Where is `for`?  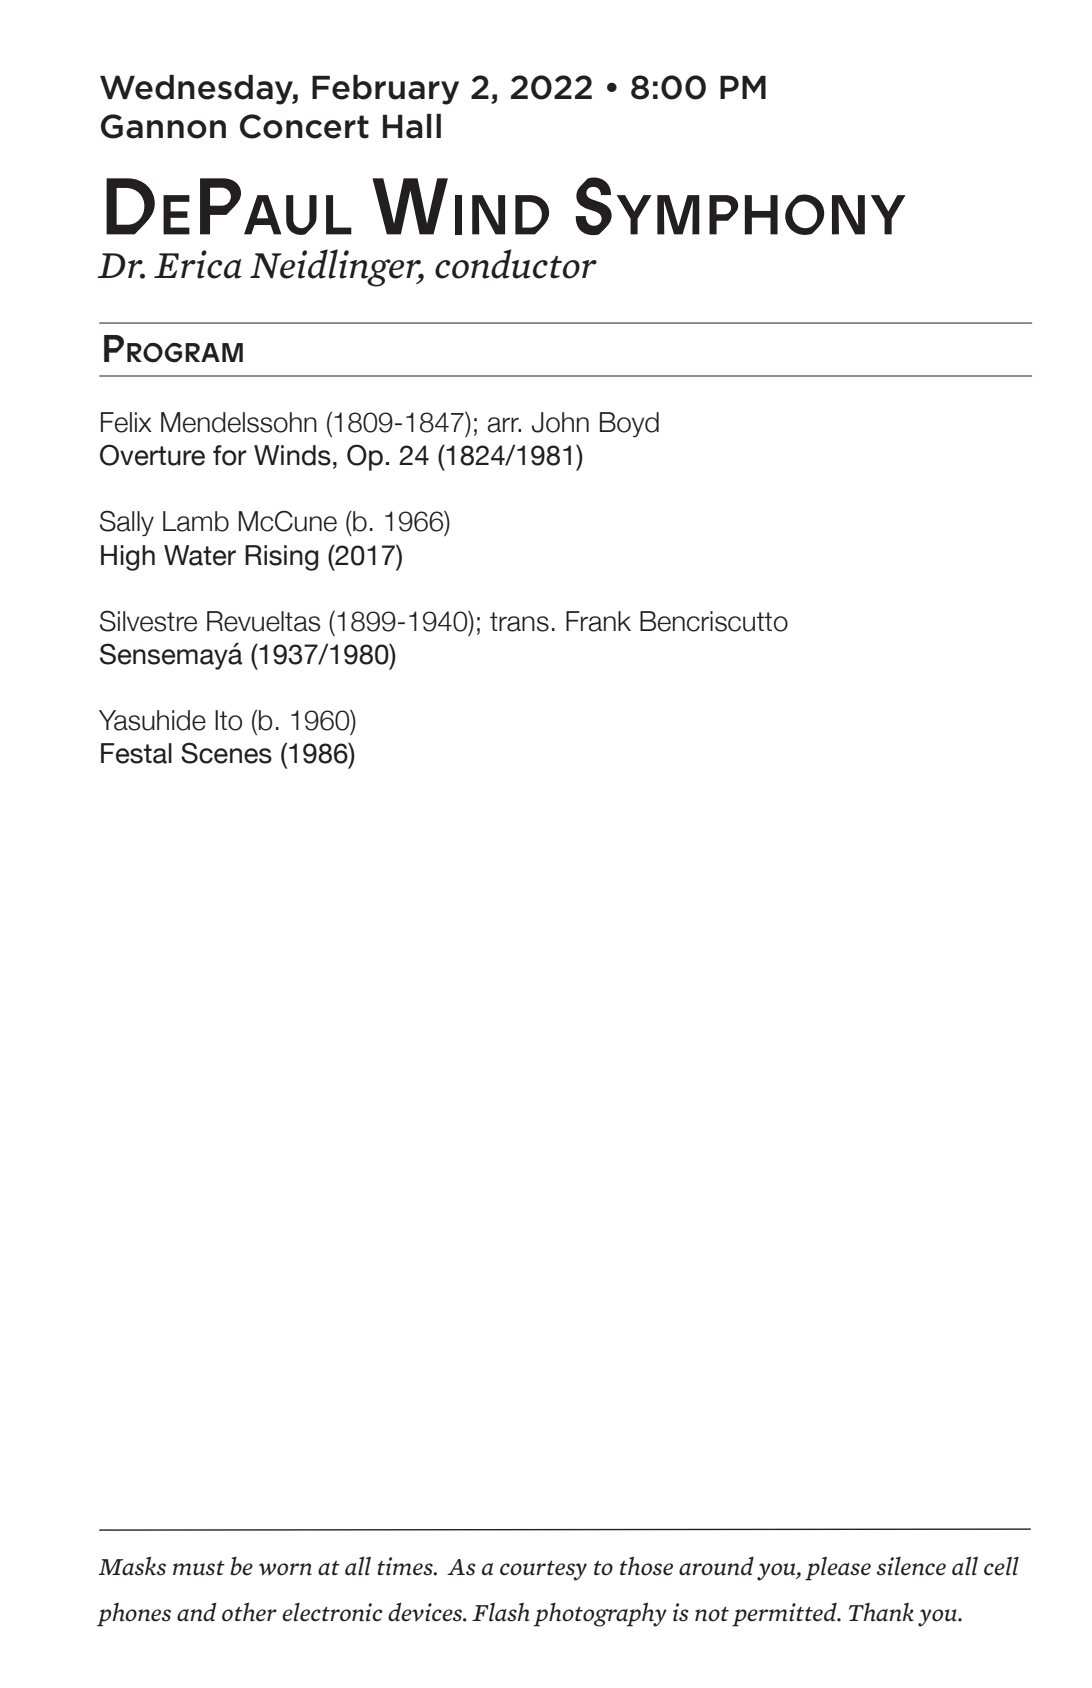
for is located at coordinates (230, 455).
